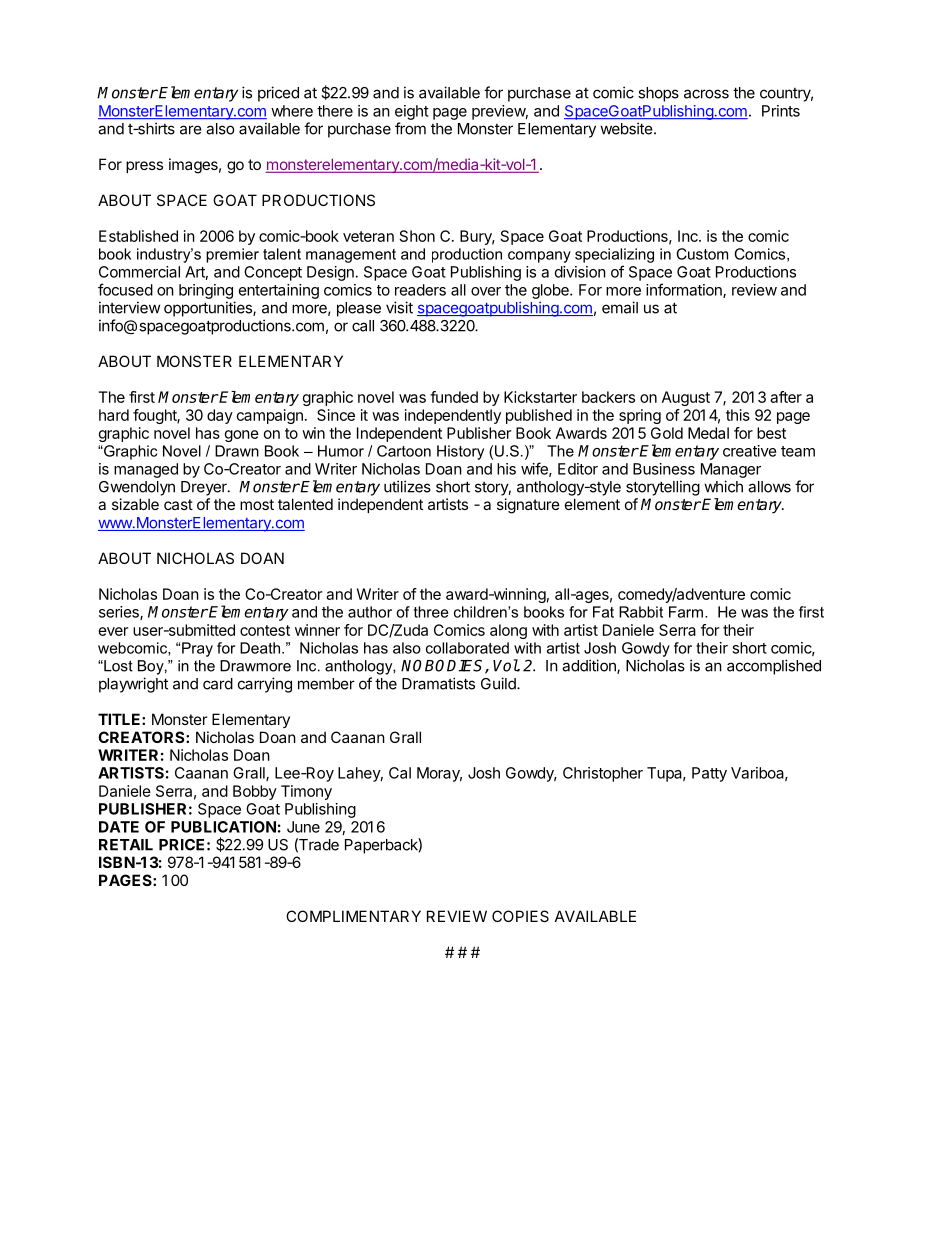 The image size is (952, 1233). Describe the element at coordinates (774, 667) in the document. I see `accomplished` at that location.
